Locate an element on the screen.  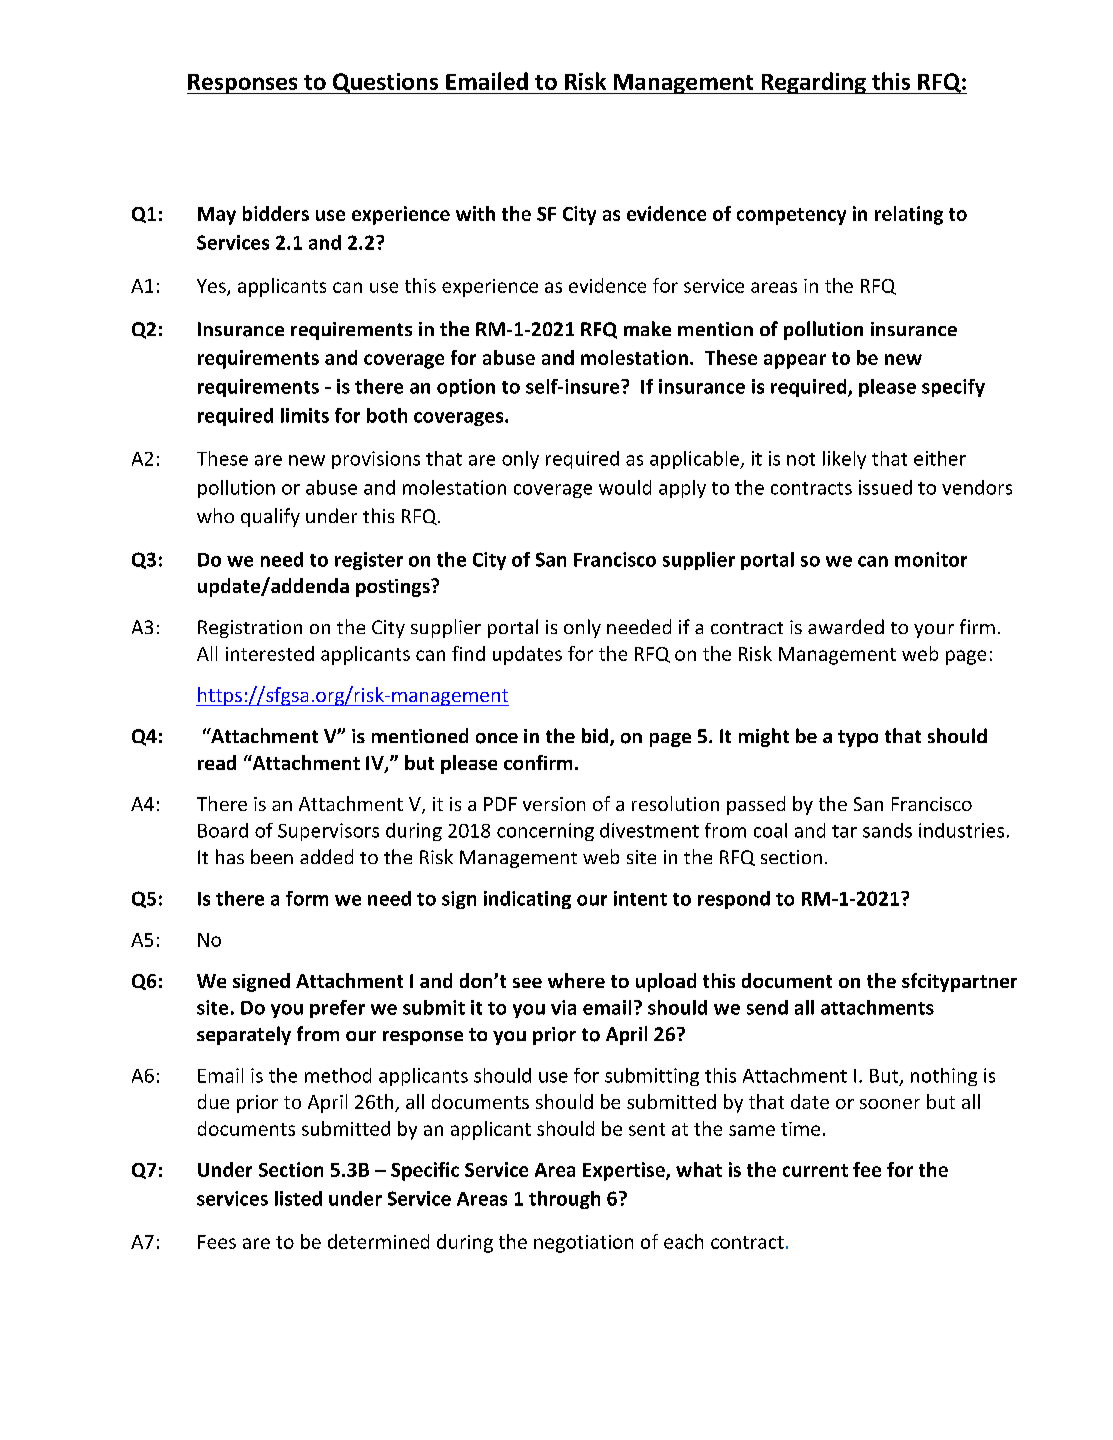
issued is located at coordinates (885, 487).
